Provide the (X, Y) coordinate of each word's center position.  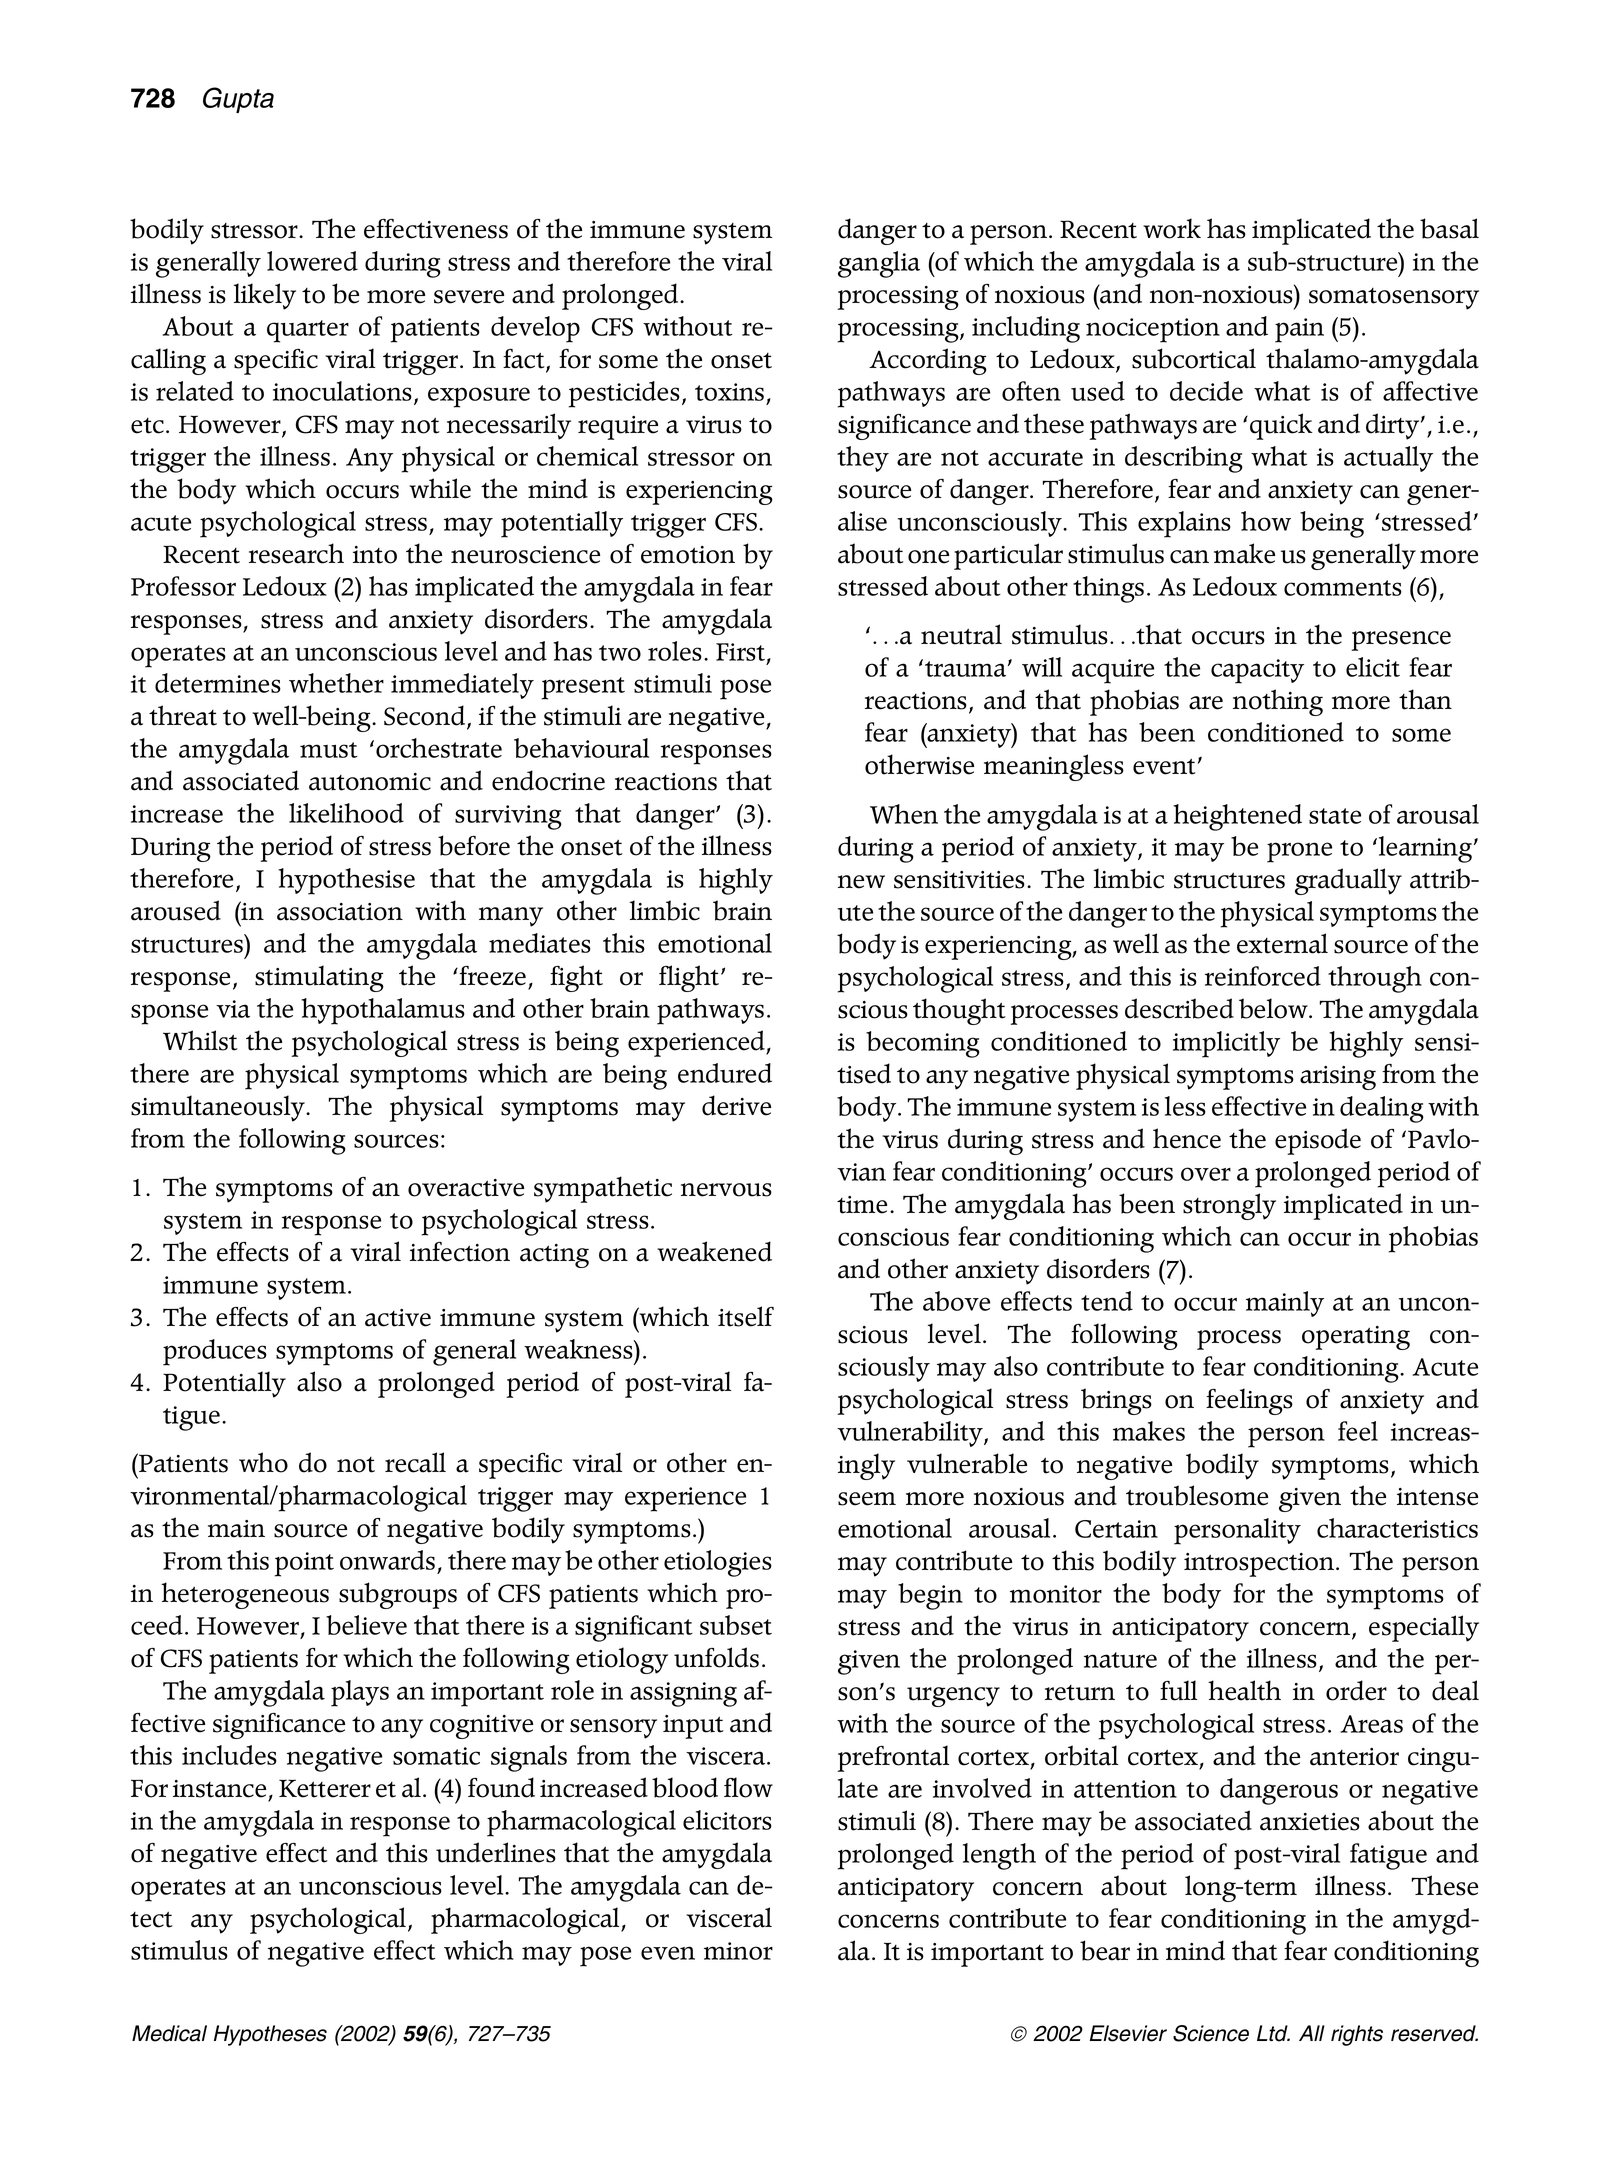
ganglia (879, 264)
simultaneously (219, 1108)
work (1172, 228)
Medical (169, 2033)
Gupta (238, 100)
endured (725, 1073)
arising (1338, 1078)
